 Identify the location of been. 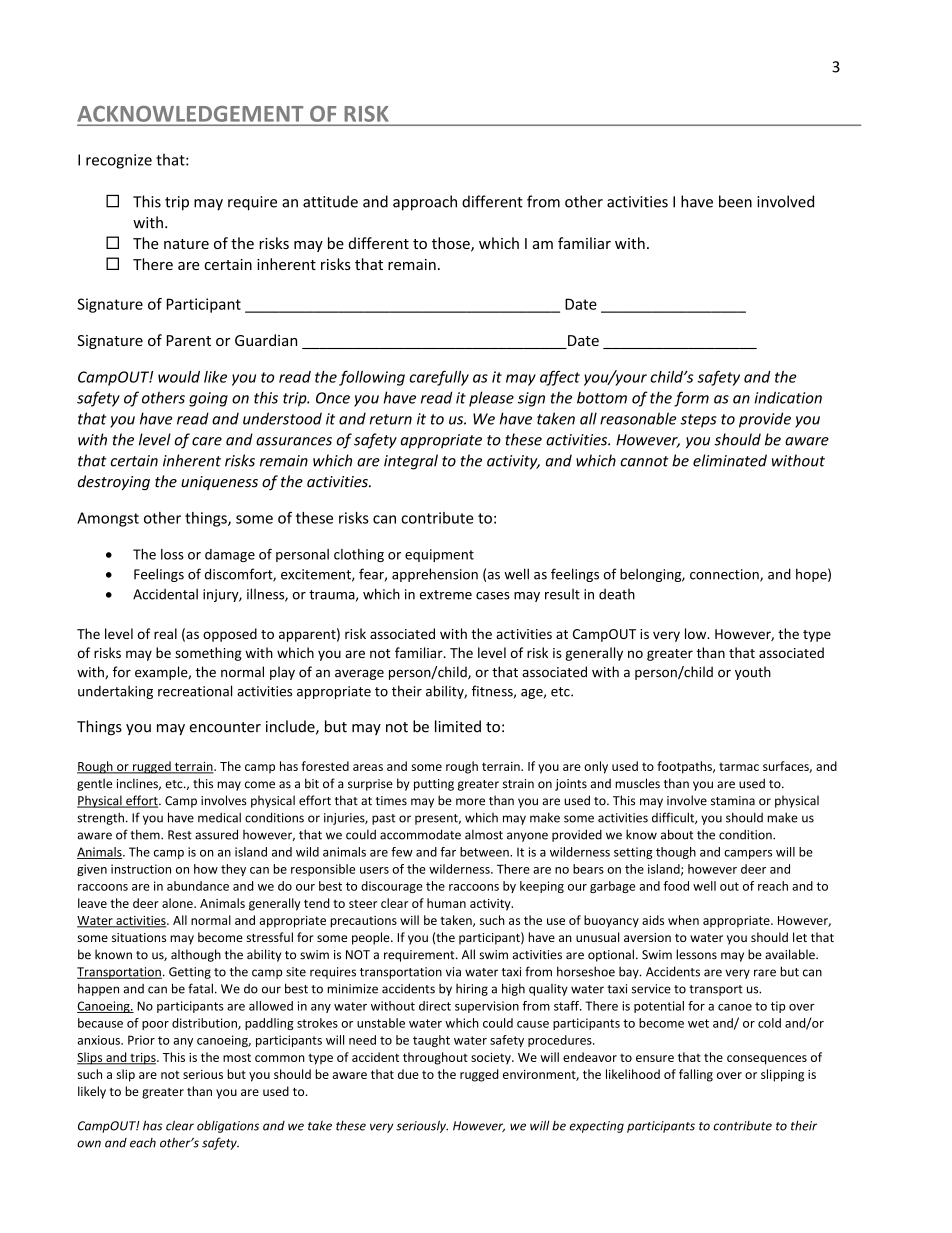
(735, 201).
